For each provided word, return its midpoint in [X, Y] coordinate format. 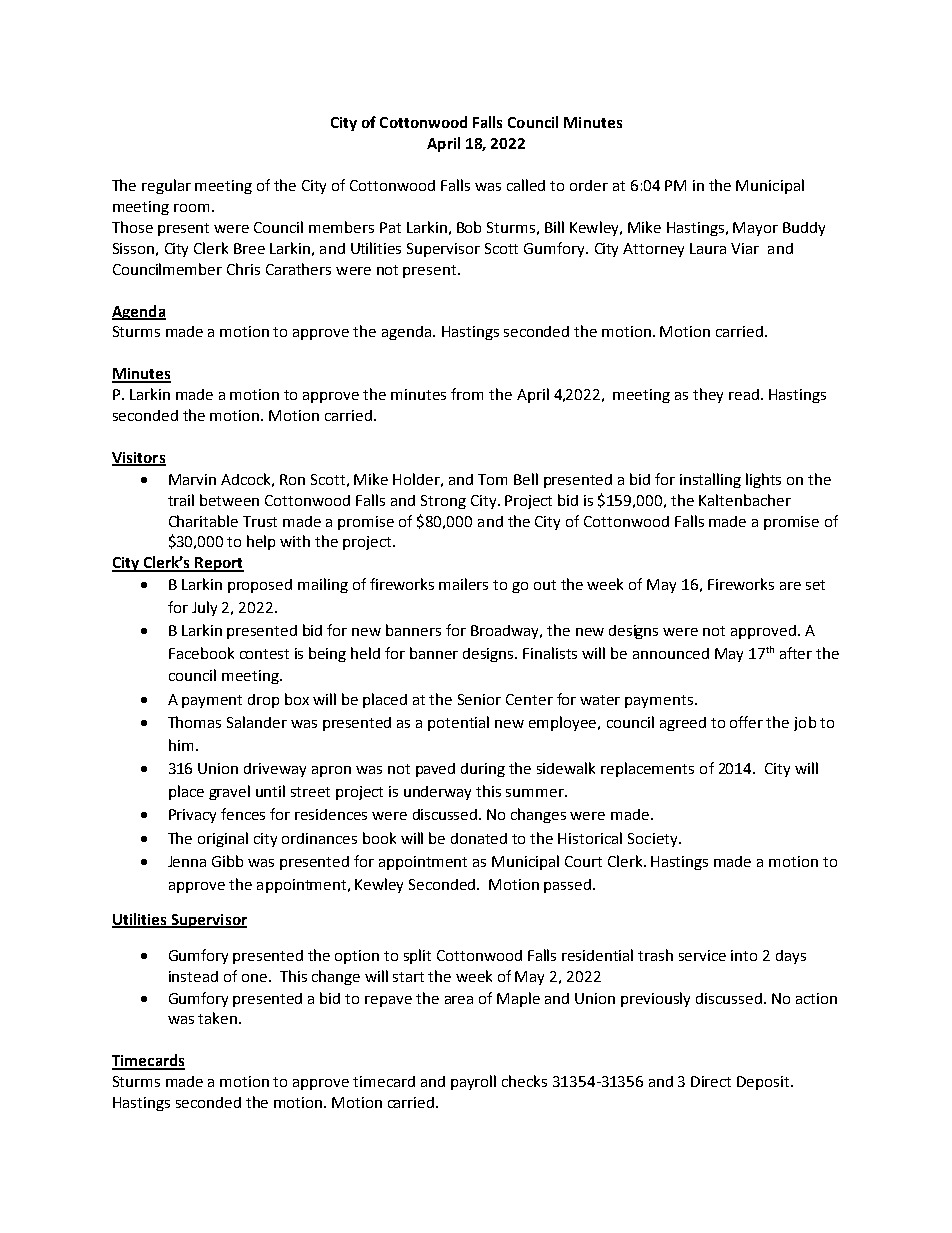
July [204, 608]
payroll [473, 1082]
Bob [469, 227]
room [191, 208]
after [796, 653]
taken [219, 1018]
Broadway [506, 632]
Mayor [755, 229]
